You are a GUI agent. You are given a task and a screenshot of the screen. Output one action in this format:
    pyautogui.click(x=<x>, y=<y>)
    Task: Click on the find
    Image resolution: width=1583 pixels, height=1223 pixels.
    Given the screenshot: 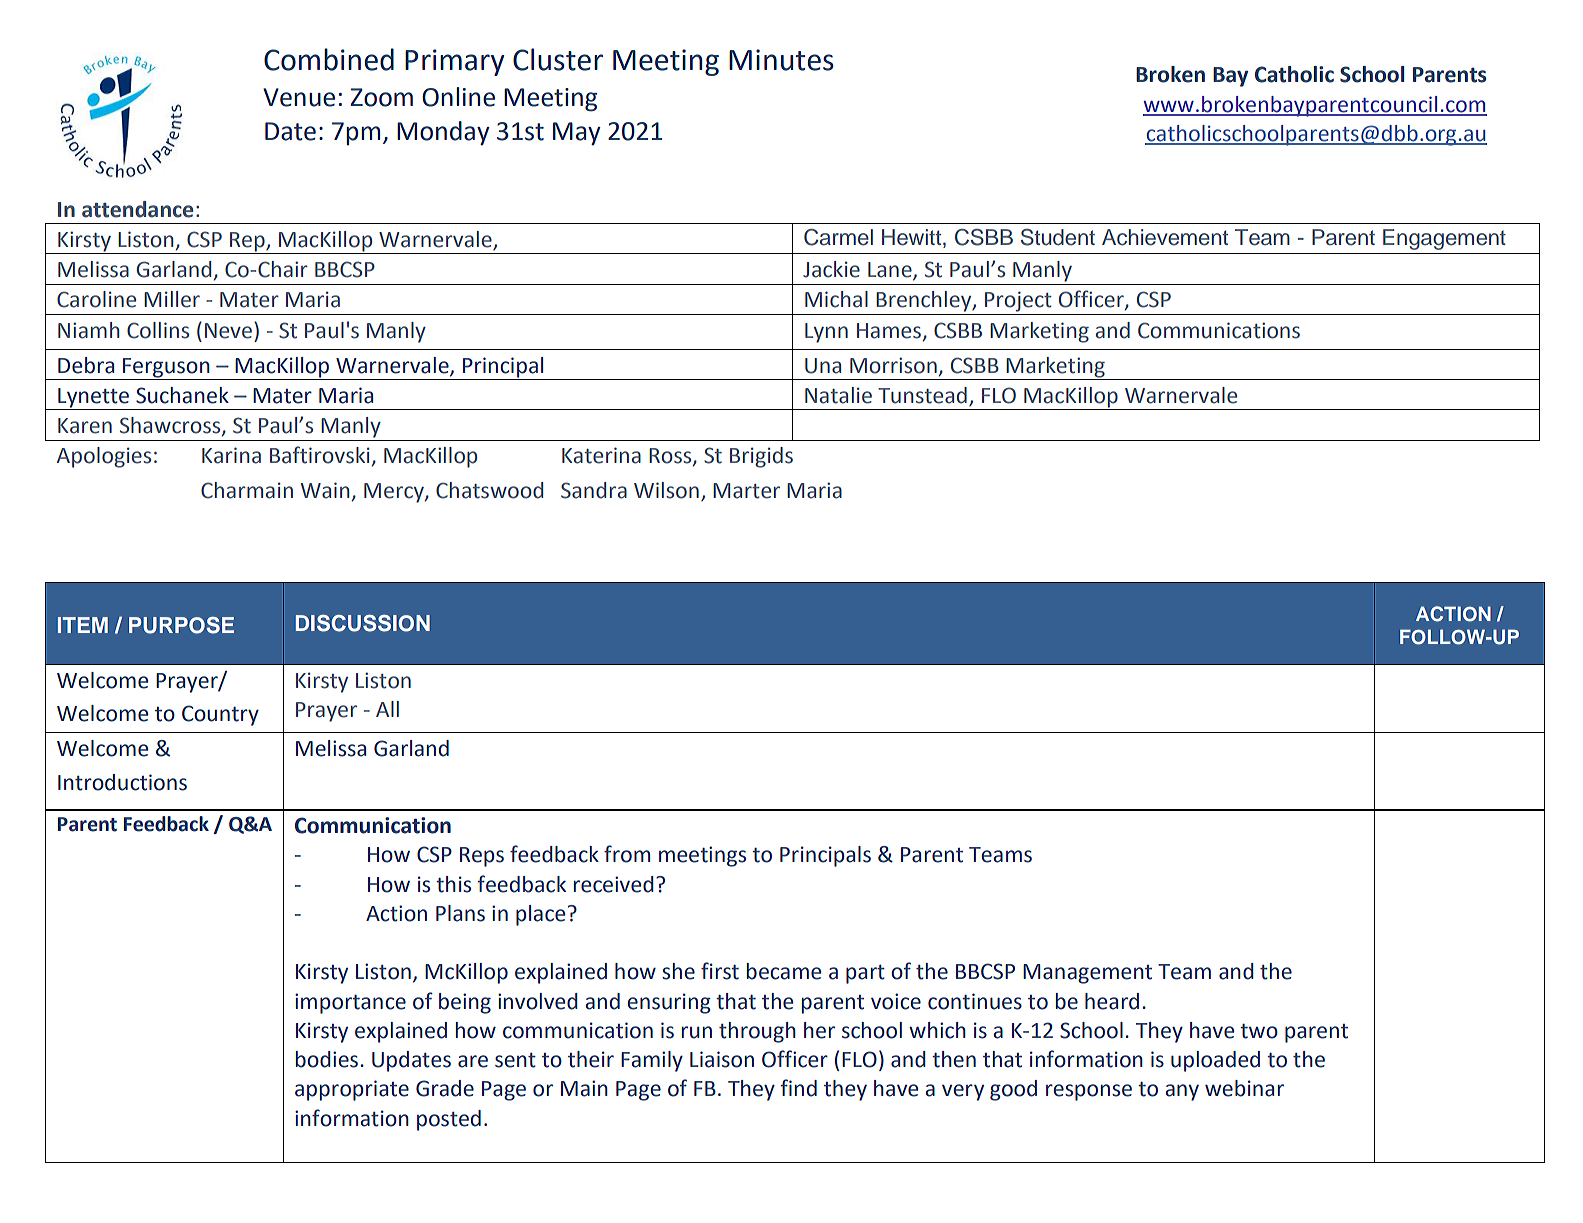 What is the action you would take?
    pyautogui.click(x=798, y=1088)
